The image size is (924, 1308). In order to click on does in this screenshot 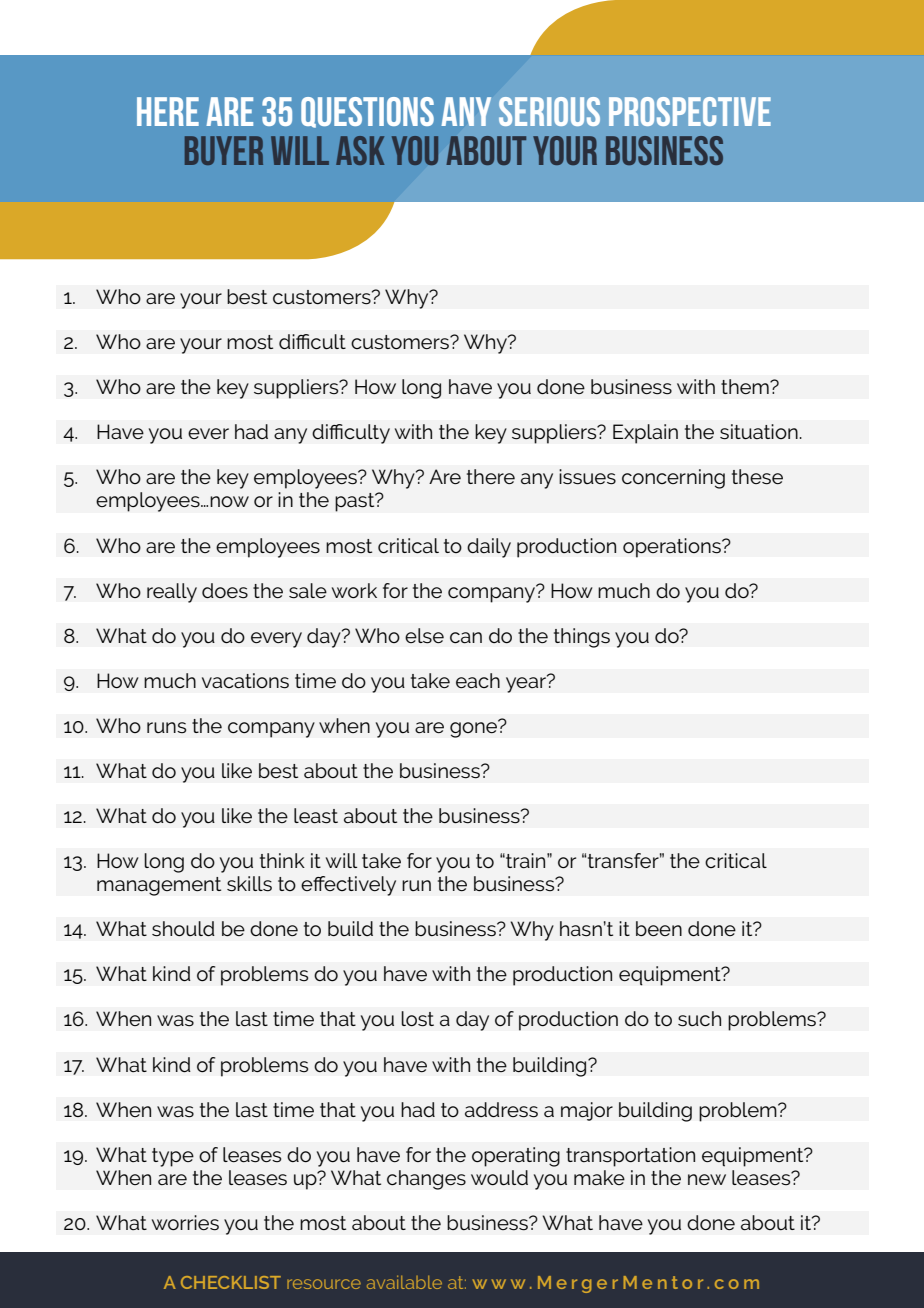, I will do `click(225, 591)`.
